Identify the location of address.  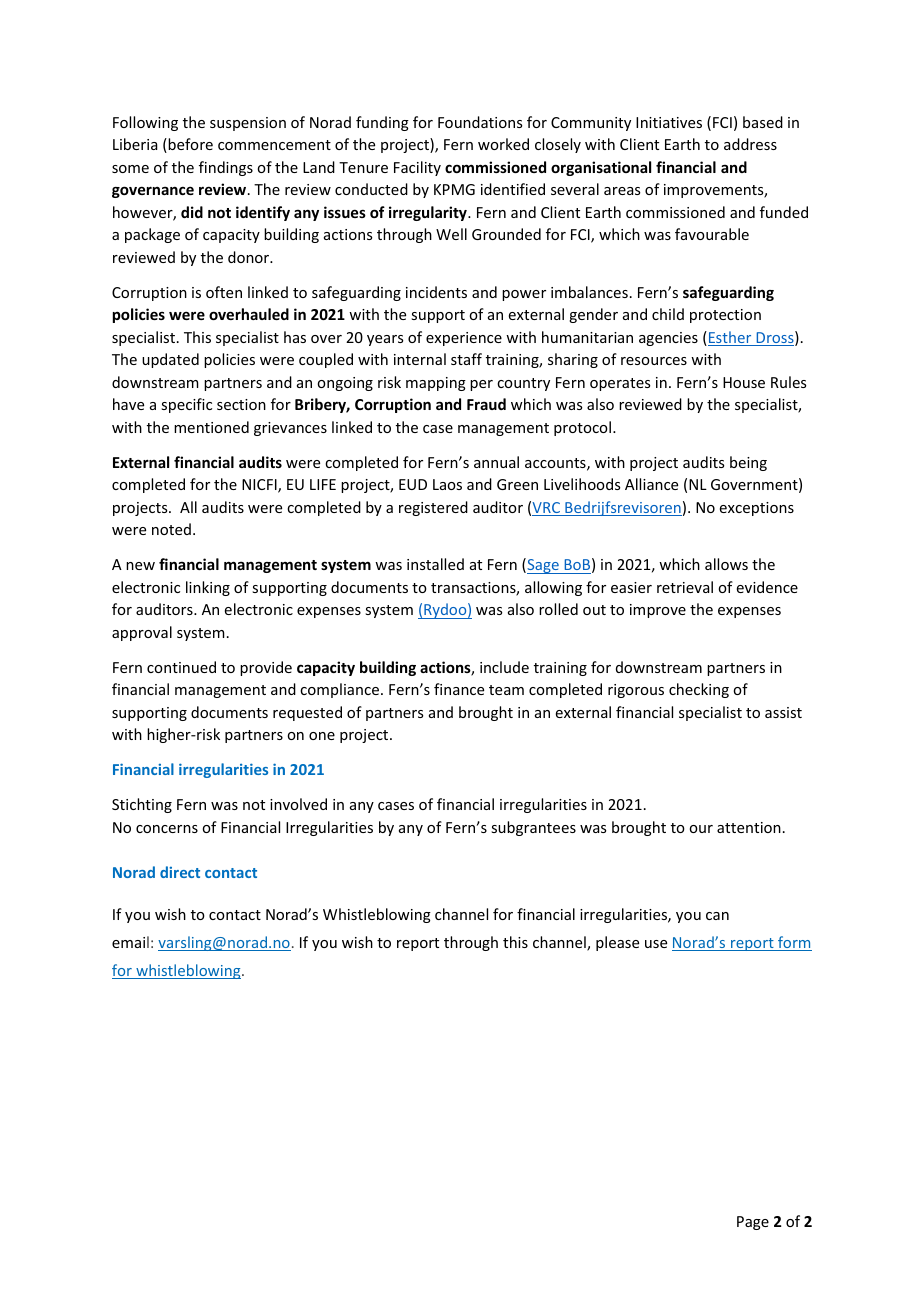
(750, 144).
